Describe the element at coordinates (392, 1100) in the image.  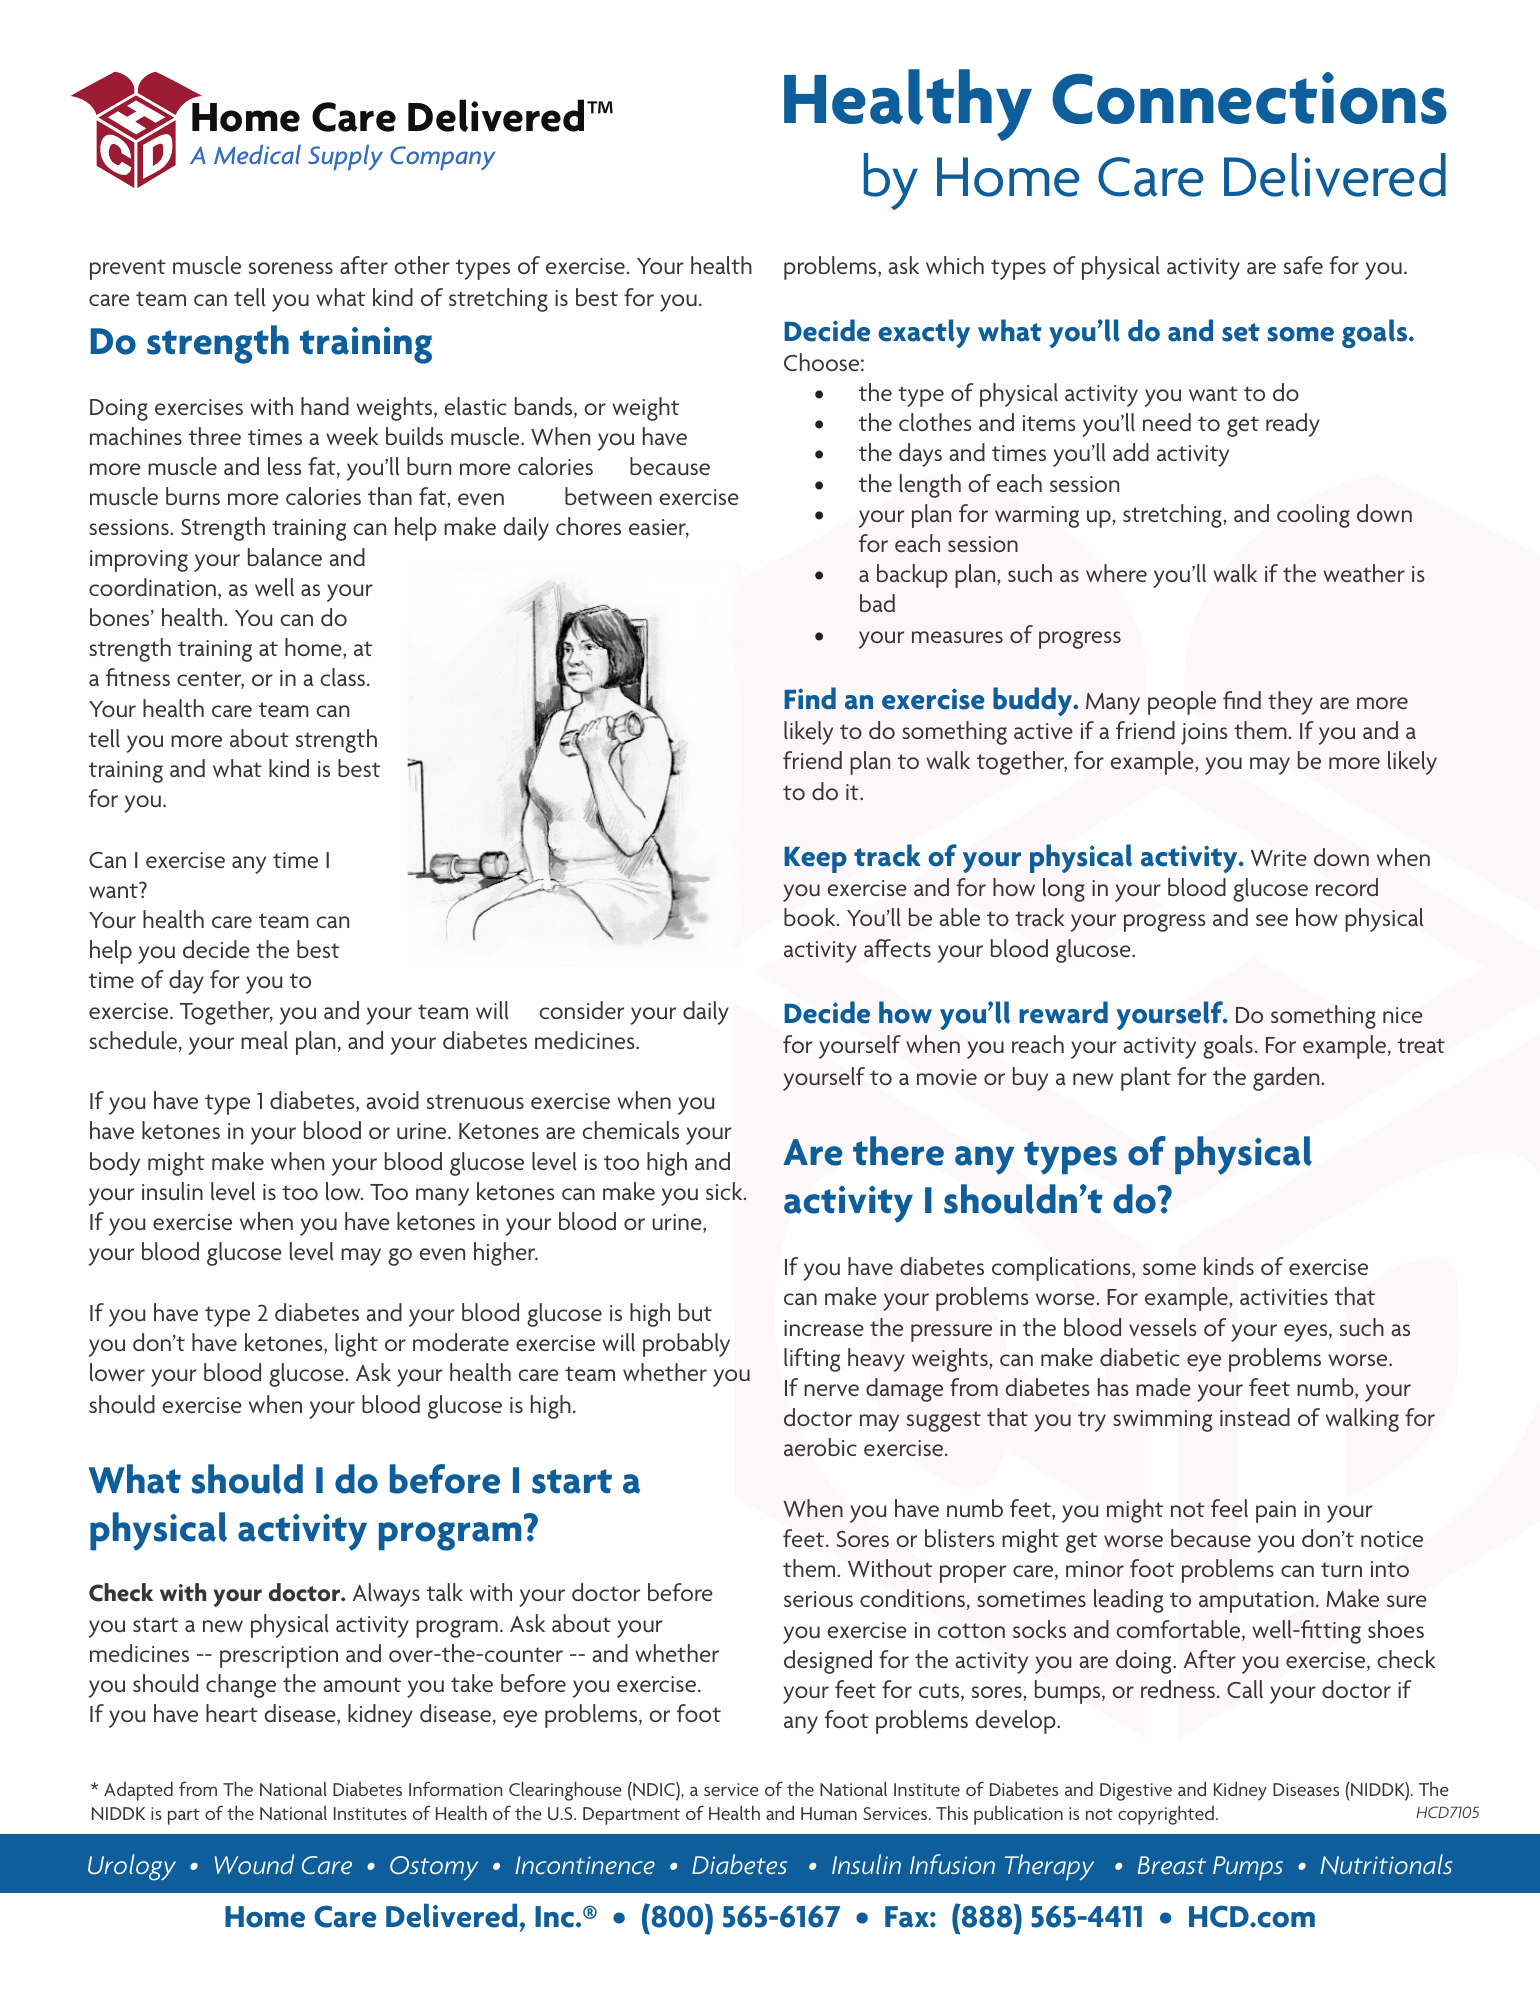
I see `avoid` at that location.
